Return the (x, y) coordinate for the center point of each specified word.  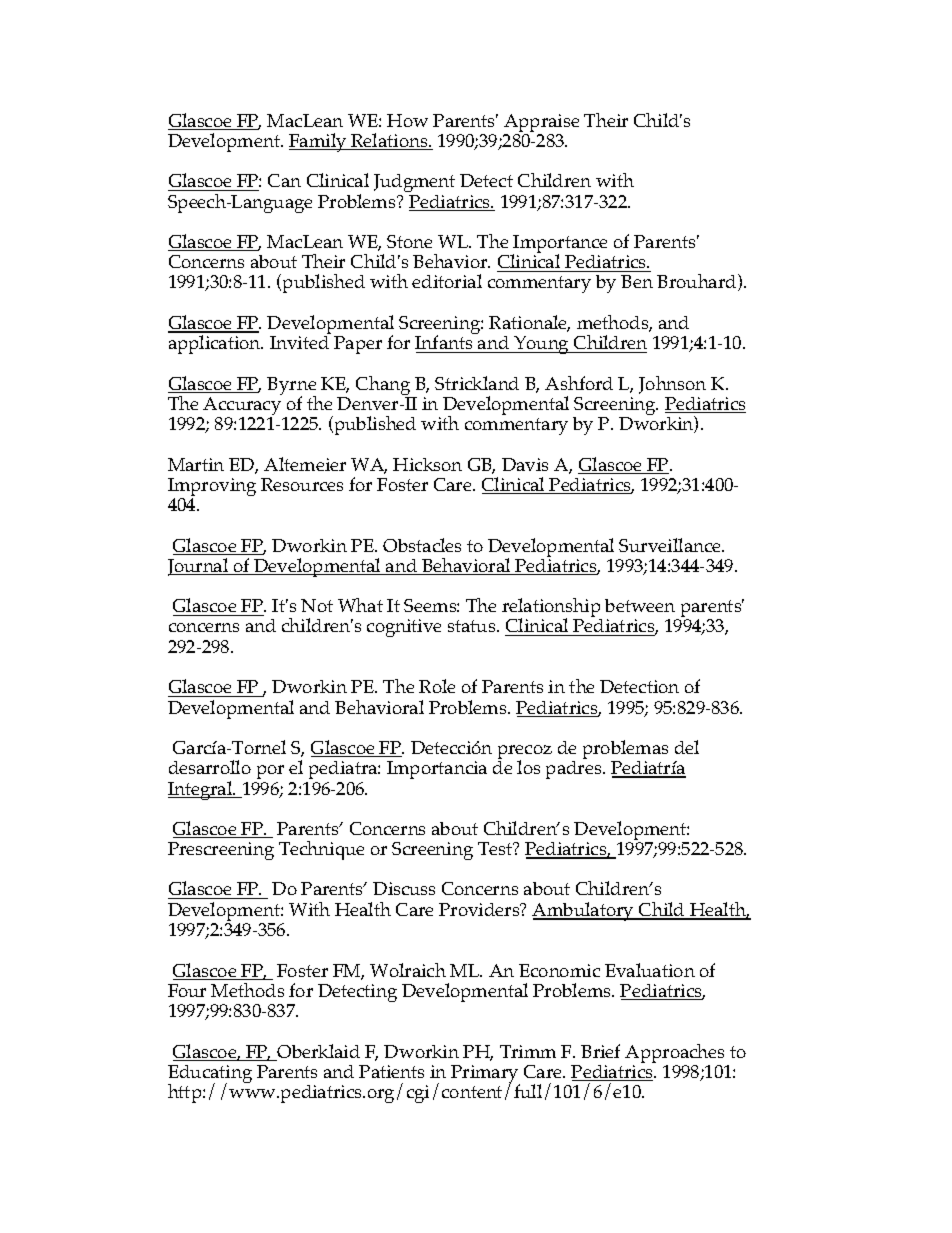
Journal (199, 567)
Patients (391, 1071)
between (640, 605)
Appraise (541, 124)
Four (187, 990)
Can (284, 180)
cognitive (404, 628)
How (407, 120)
